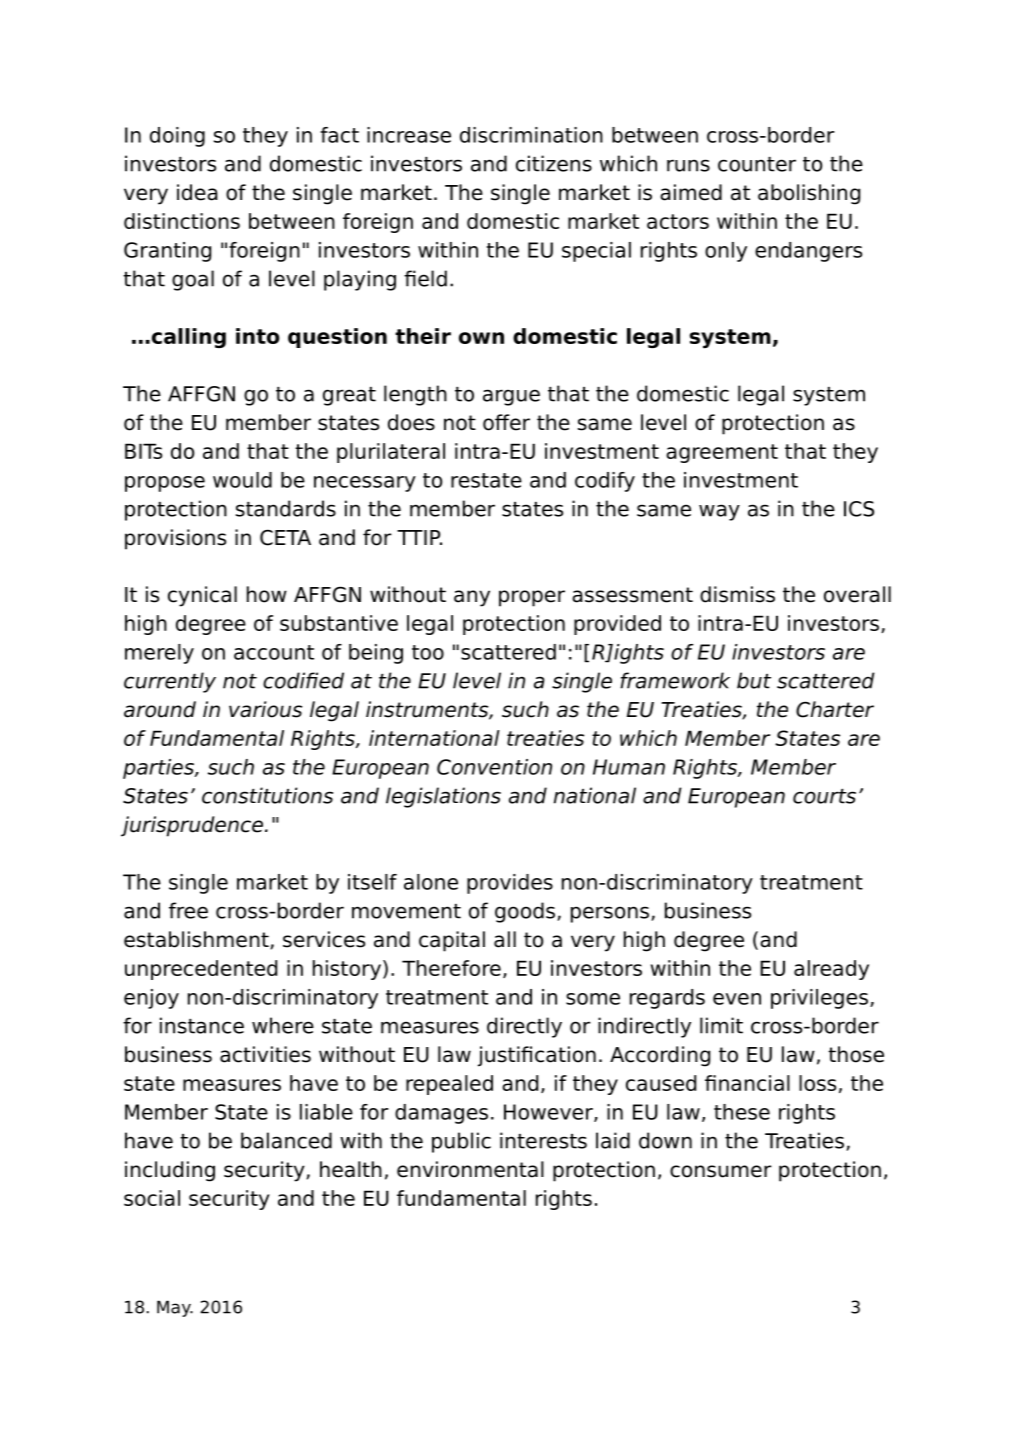  Describe the element at coordinates (757, 164) in the screenshot. I see `counter` at that location.
